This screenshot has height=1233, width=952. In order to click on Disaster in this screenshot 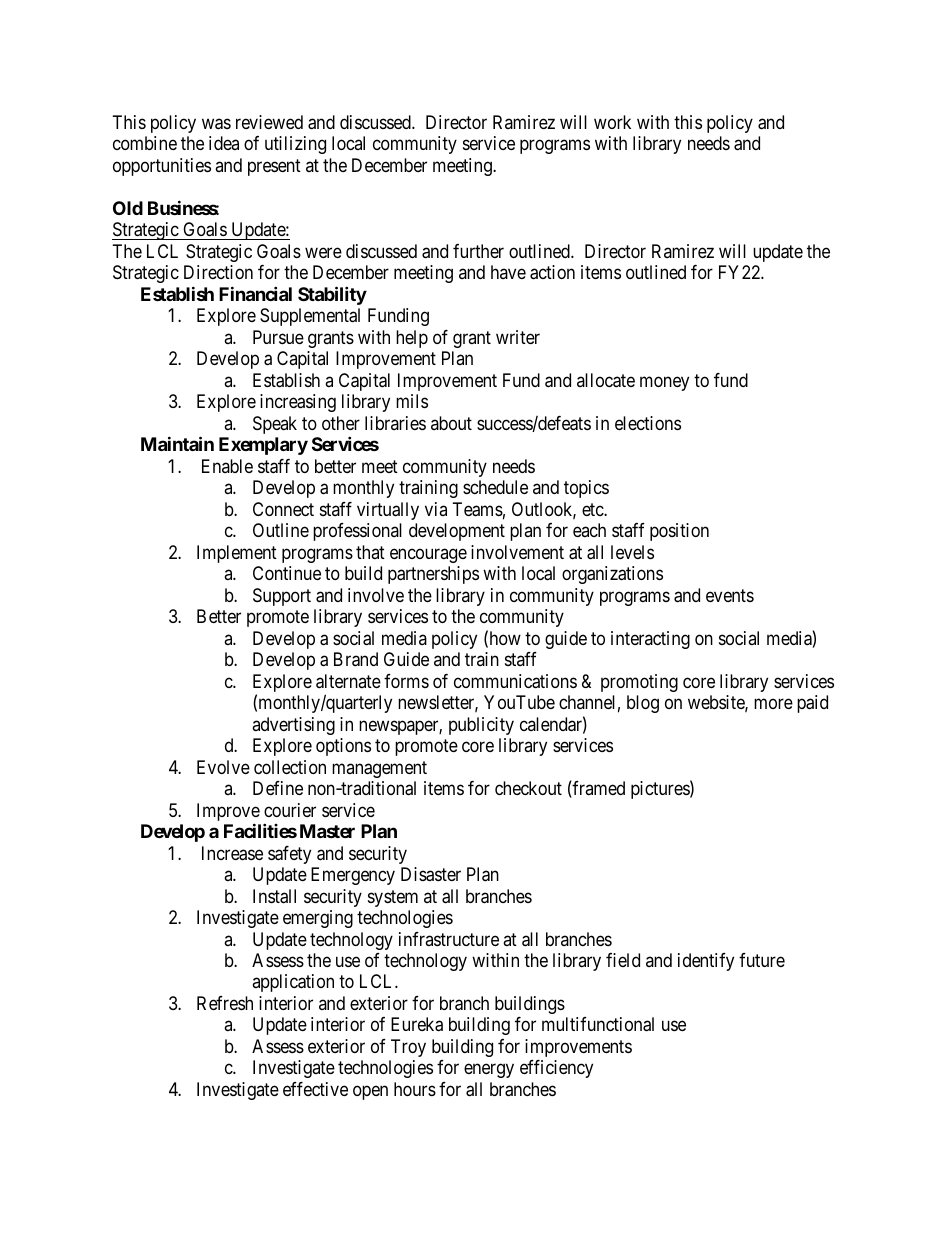, I will do `click(431, 874)`.
